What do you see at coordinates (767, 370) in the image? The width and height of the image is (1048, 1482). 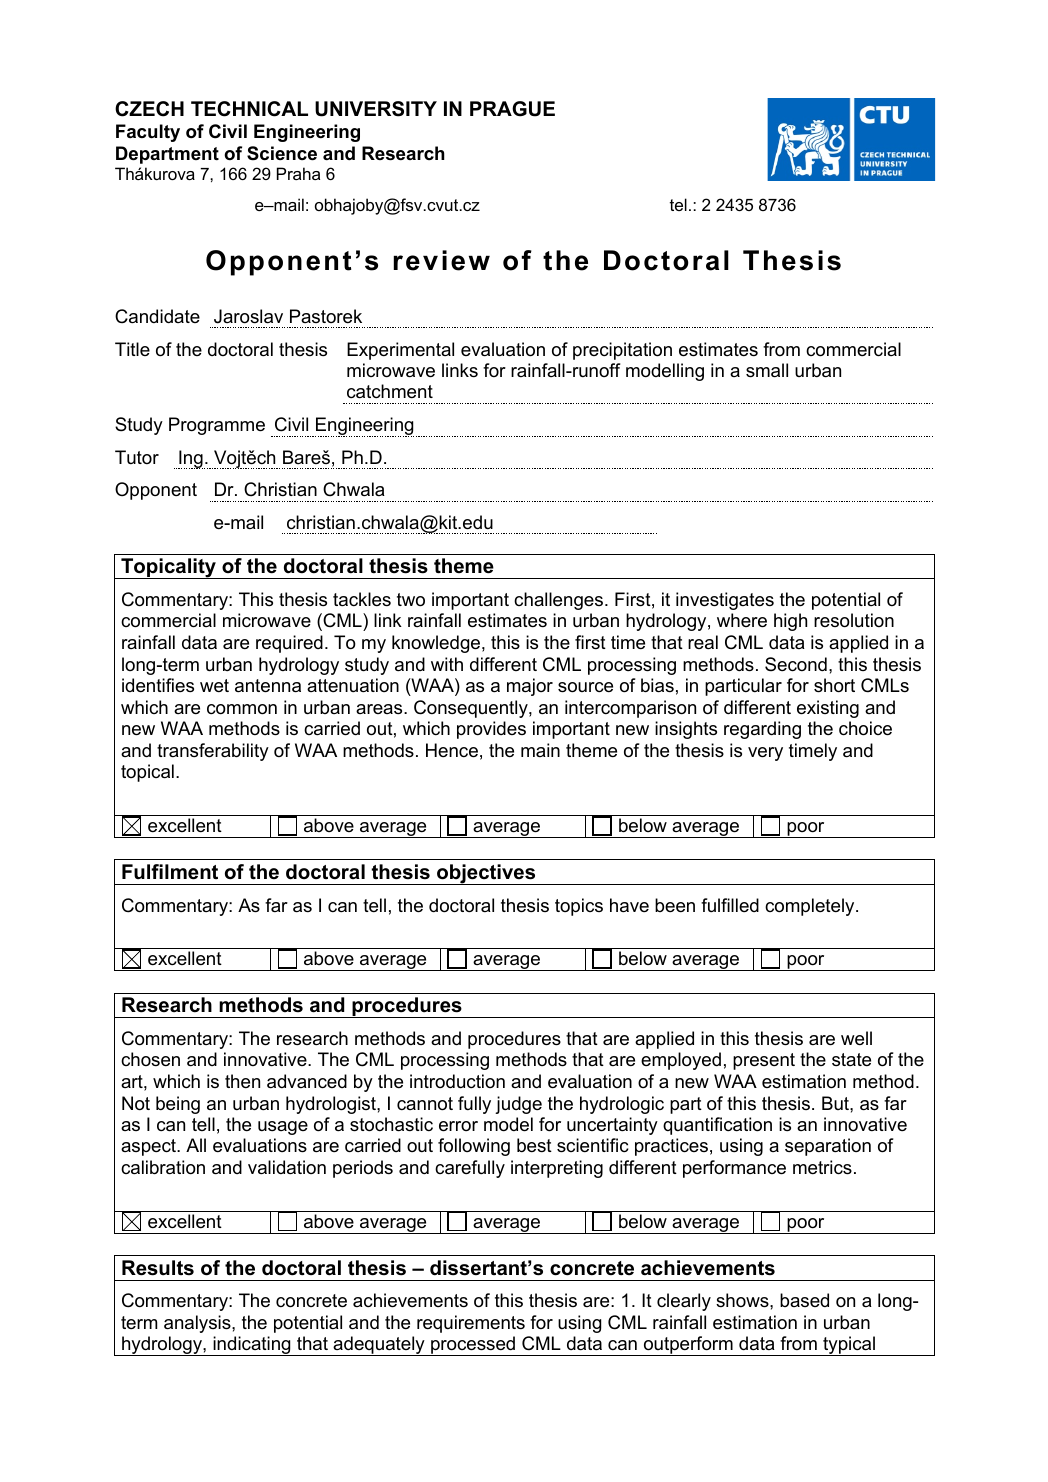 I see `small` at bounding box center [767, 370].
